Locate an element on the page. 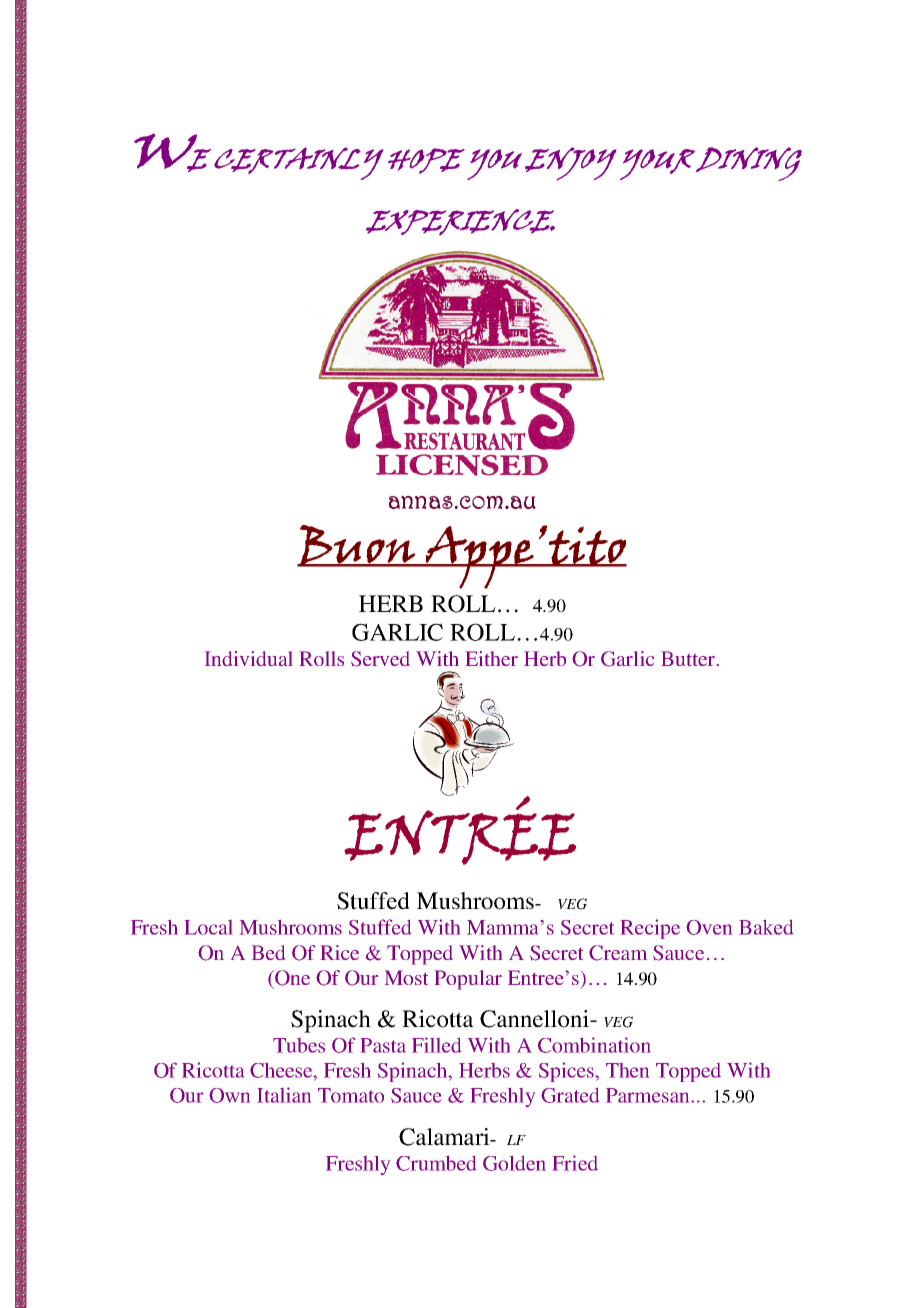 This document has height=1308, width=924. Served is located at coordinates (380, 659).
